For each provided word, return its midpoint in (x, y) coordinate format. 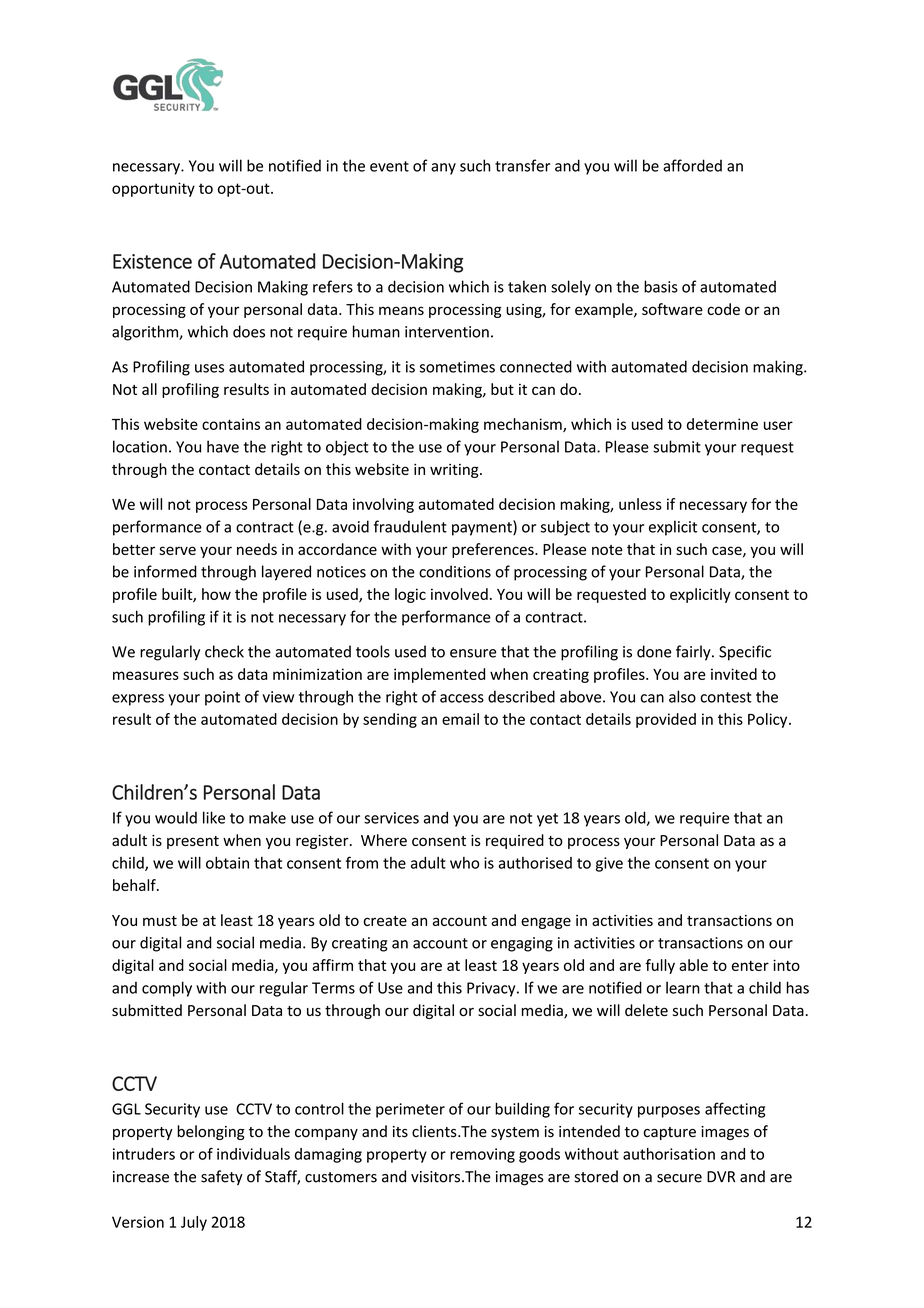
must (160, 921)
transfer (523, 165)
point (222, 698)
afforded (692, 165)
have (223, 446)
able (693, 965)
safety (222, 1177)
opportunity (153, 189)
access (462, 698)
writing (455, 471)
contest (726, 697)
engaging (522, 944)
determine (722, 424)
